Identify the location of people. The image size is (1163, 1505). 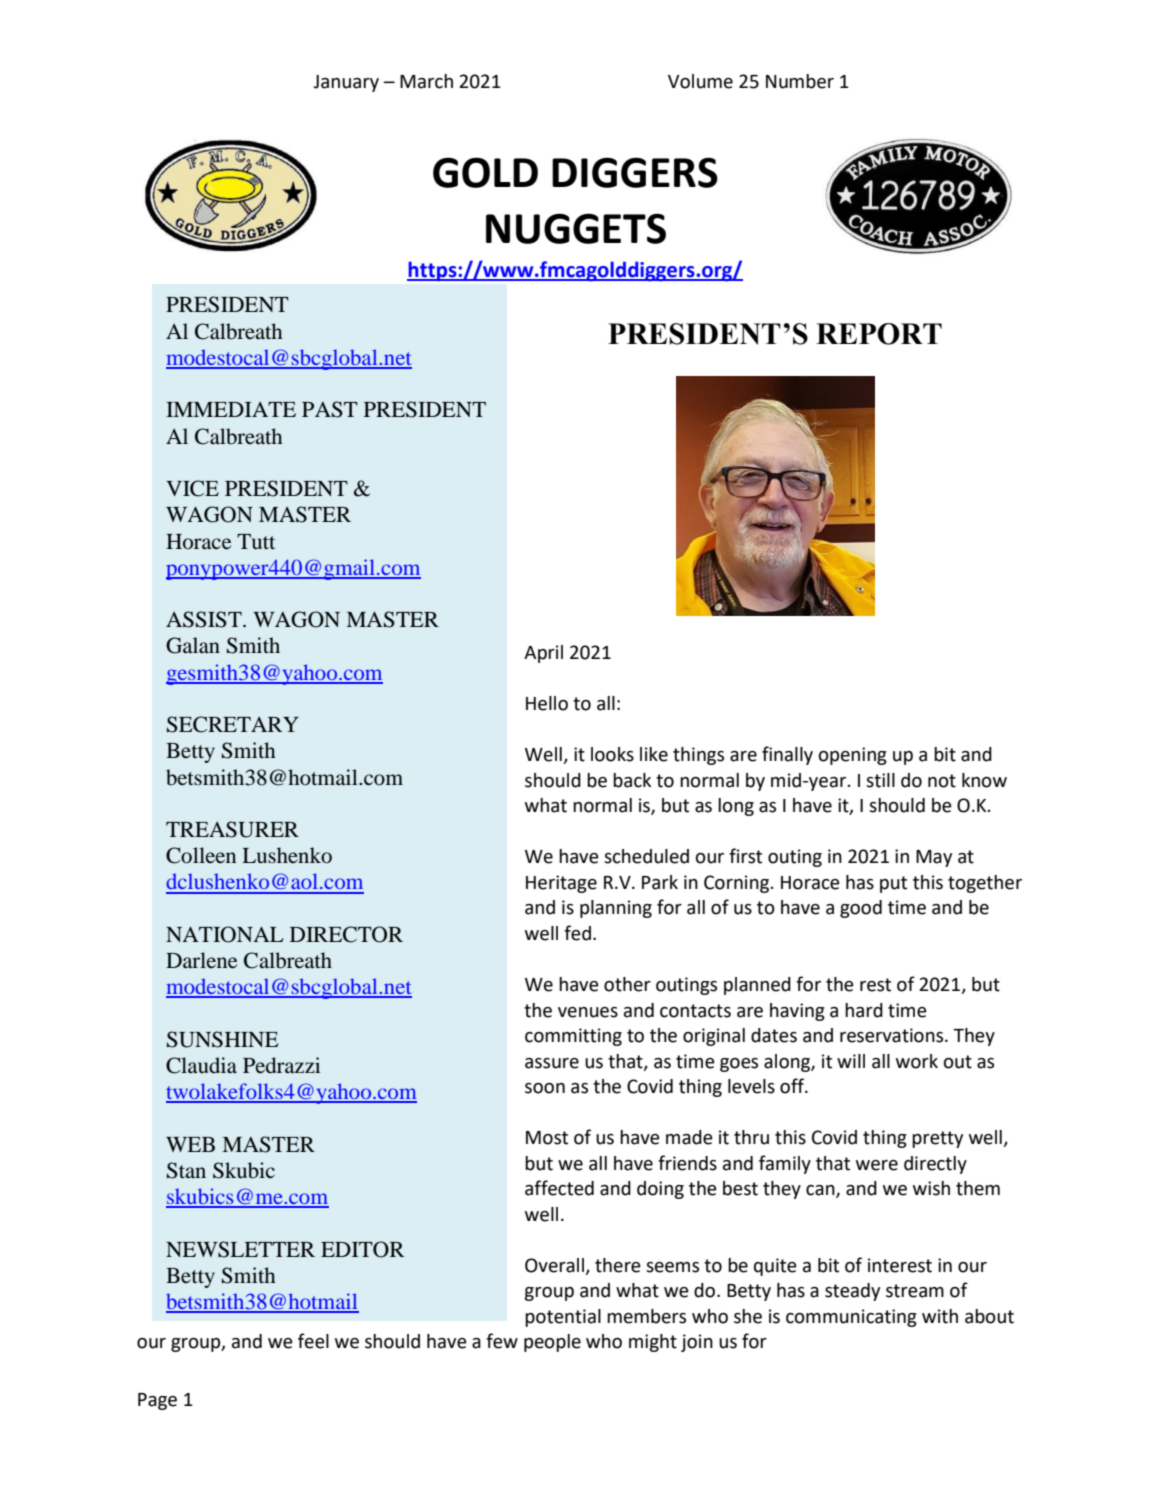
(552, 1343).
